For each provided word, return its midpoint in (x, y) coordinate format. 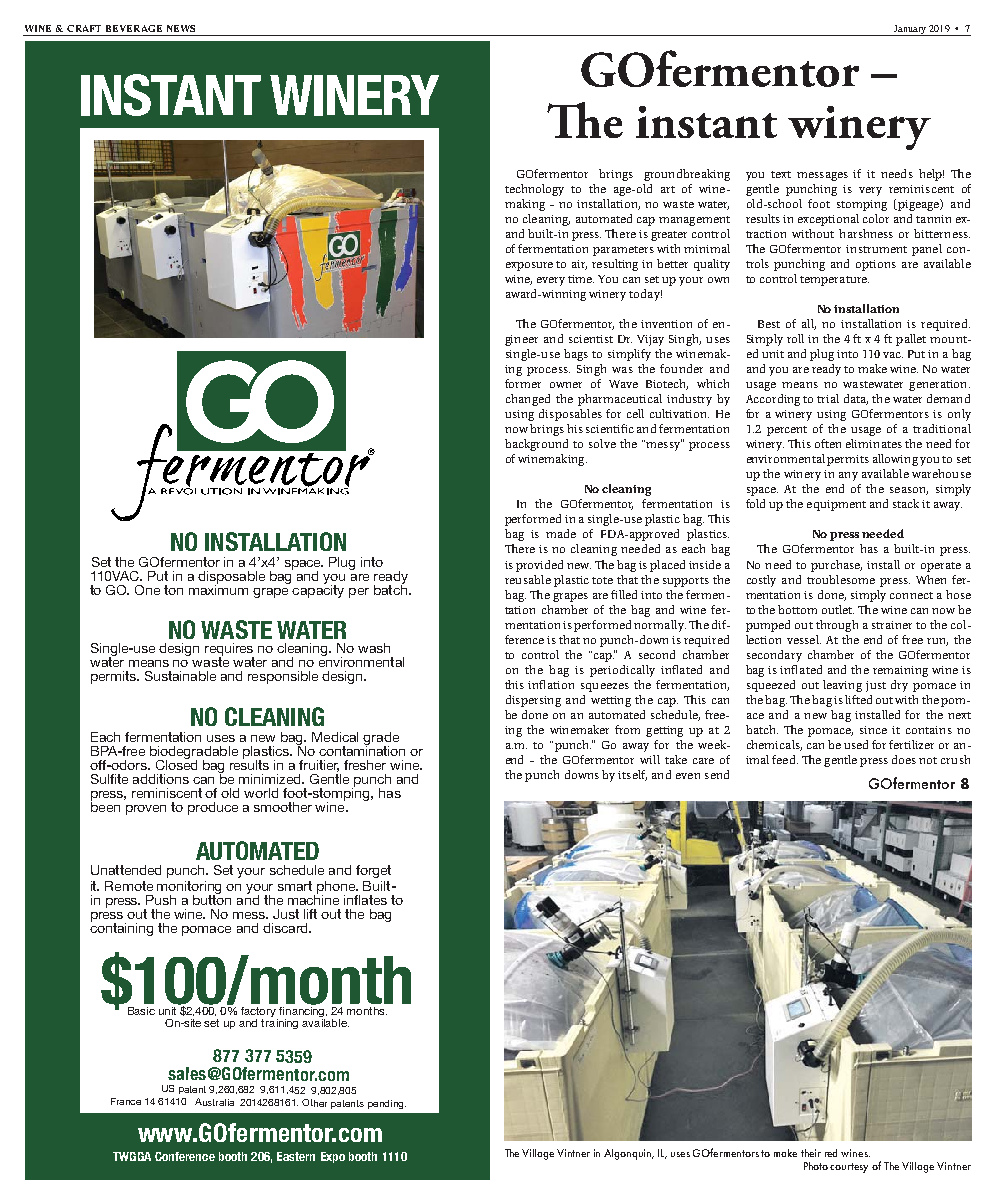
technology (534, 190)
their (811, 1153)
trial (828, 398)
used (856, 744)
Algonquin (629, 1154)
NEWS (181, 28)
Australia (214, 1102)
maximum (218, 589)
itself (632, 775)
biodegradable (194, 753)
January (910, 30)
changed (528, 400)
